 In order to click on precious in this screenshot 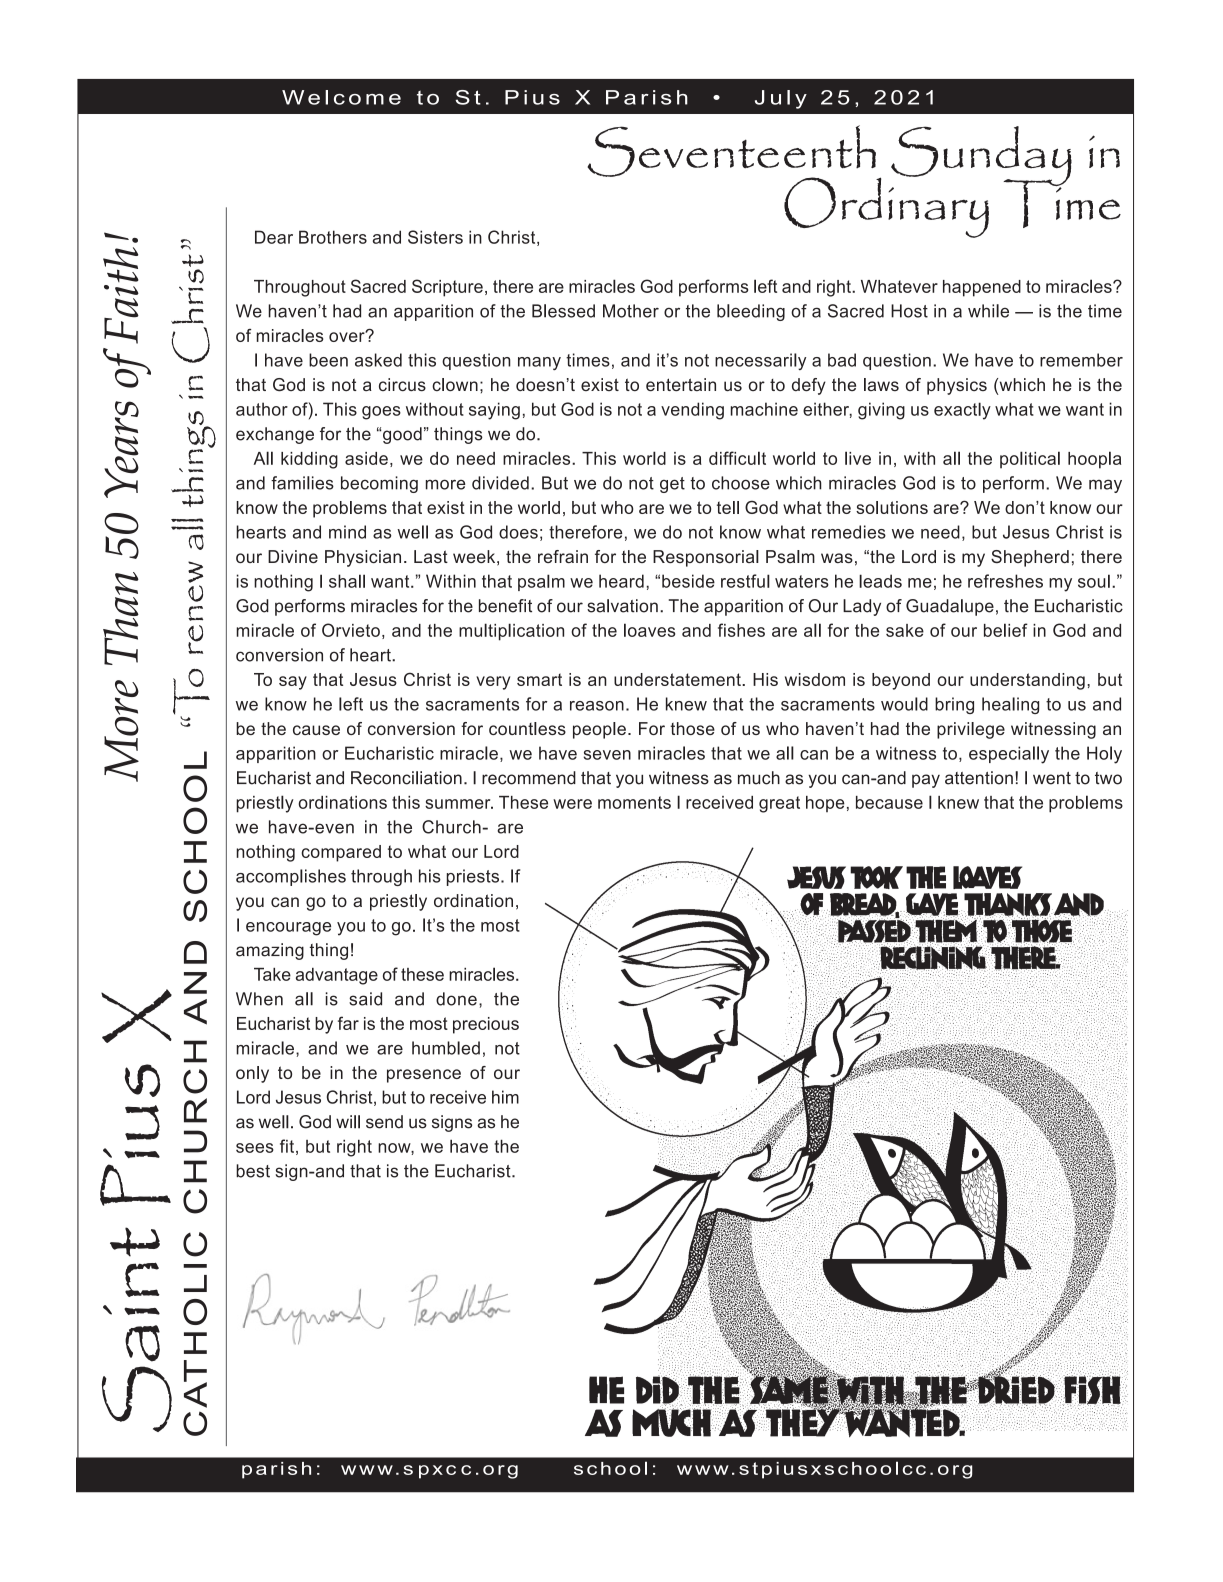, I will do `click(486, 1025)`.
